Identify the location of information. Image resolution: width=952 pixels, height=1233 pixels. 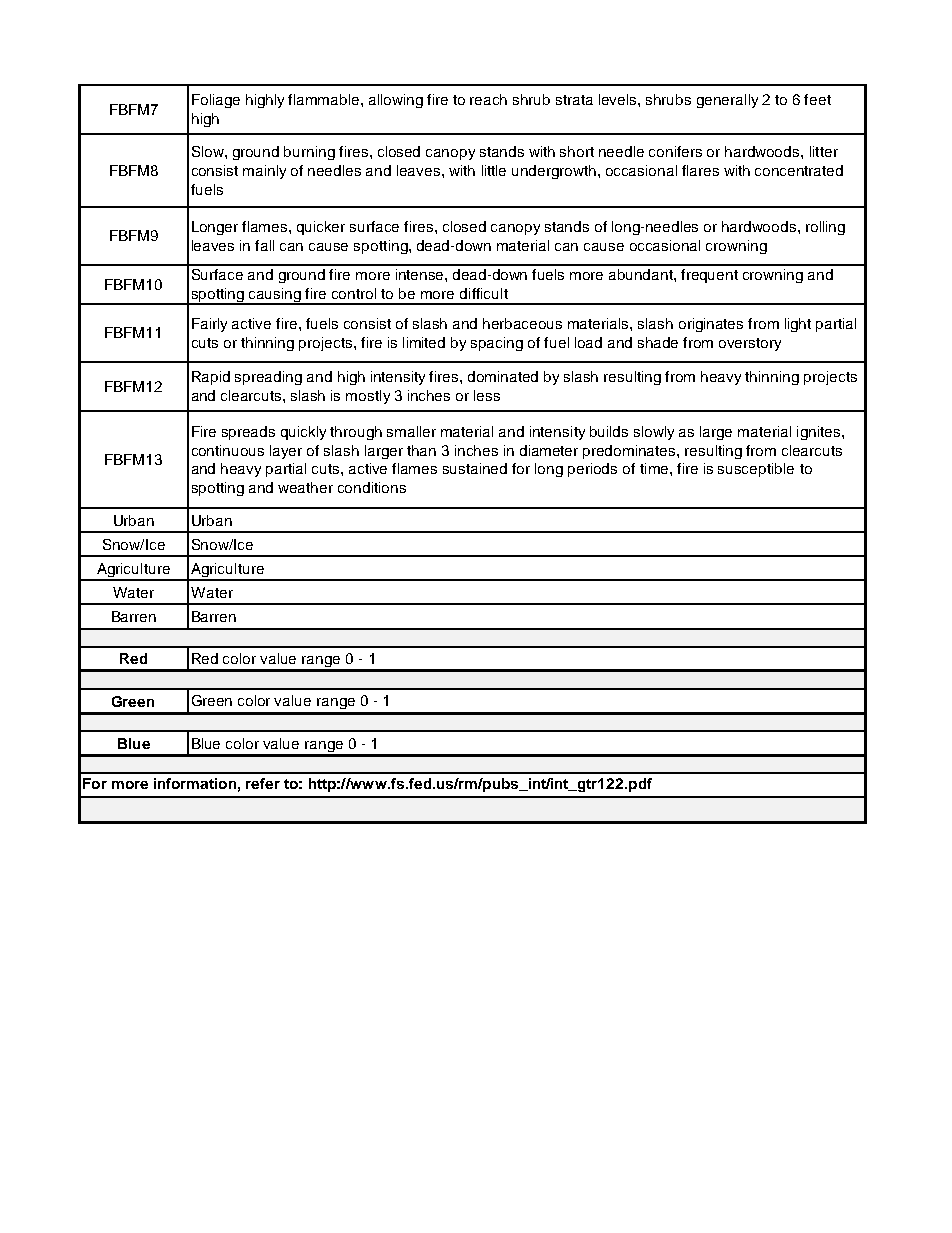
(195, 783).
